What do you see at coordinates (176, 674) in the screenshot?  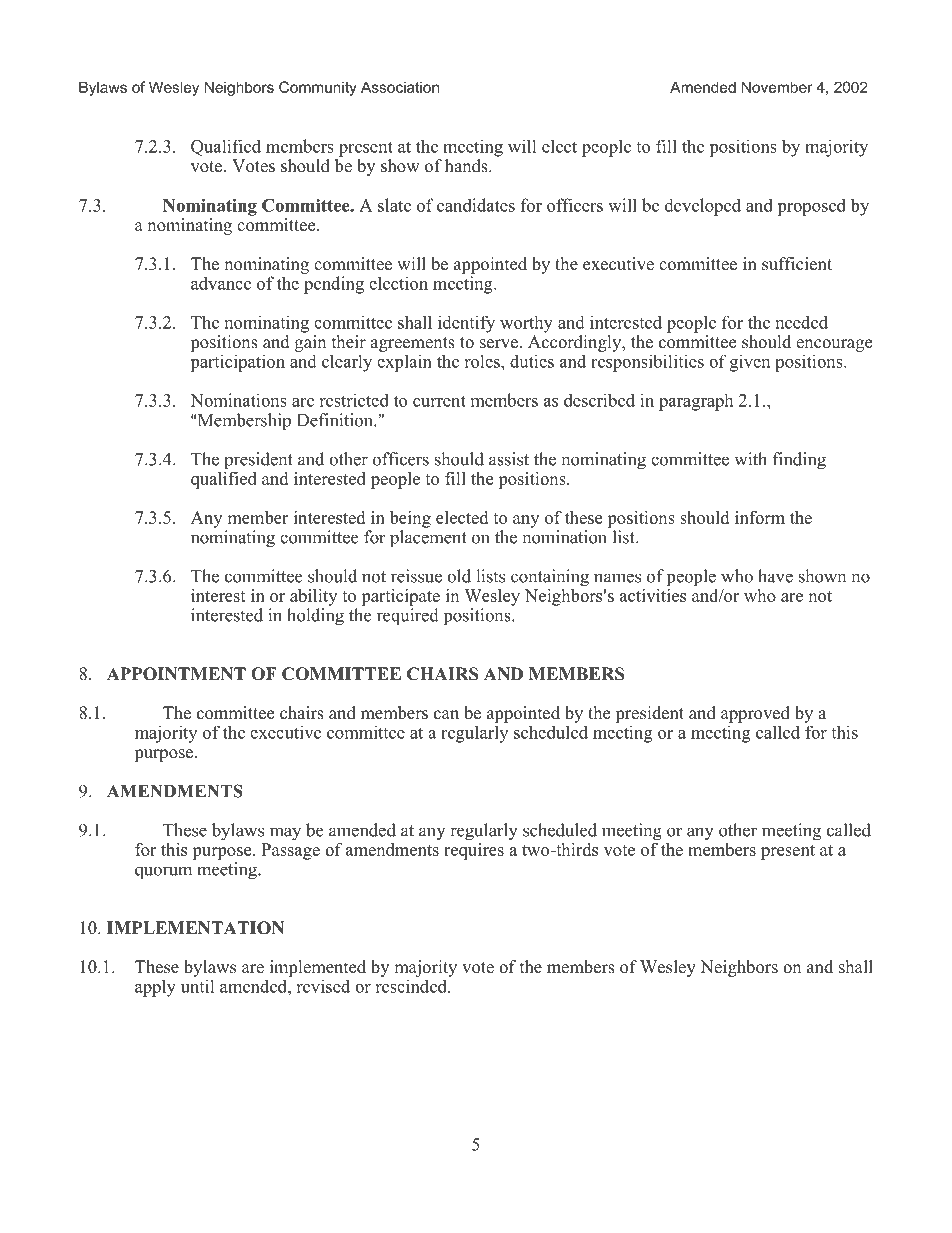 I see `APPOINTMENT` at bounding box center [176, 674].
